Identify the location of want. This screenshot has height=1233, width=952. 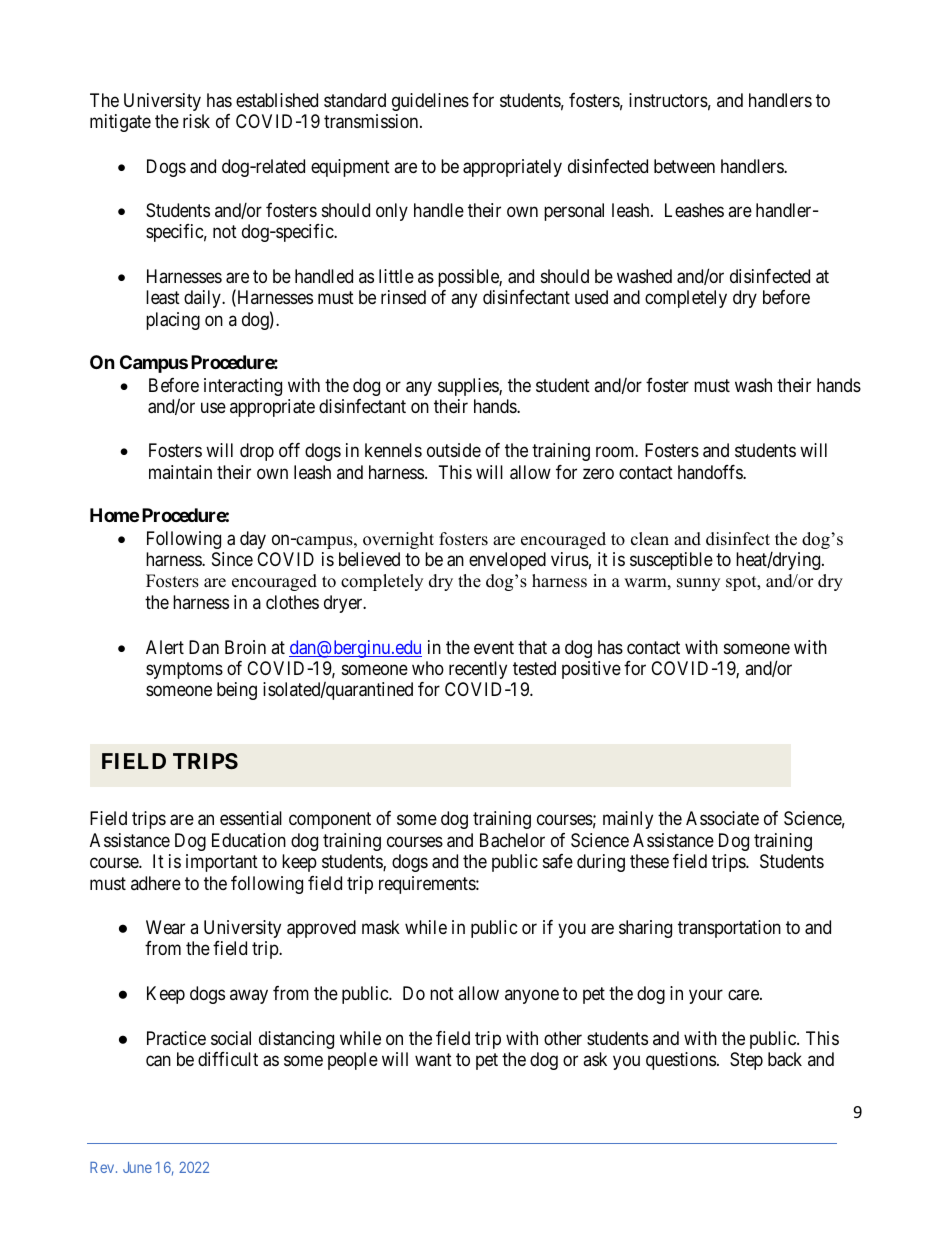
(433, 1059).
